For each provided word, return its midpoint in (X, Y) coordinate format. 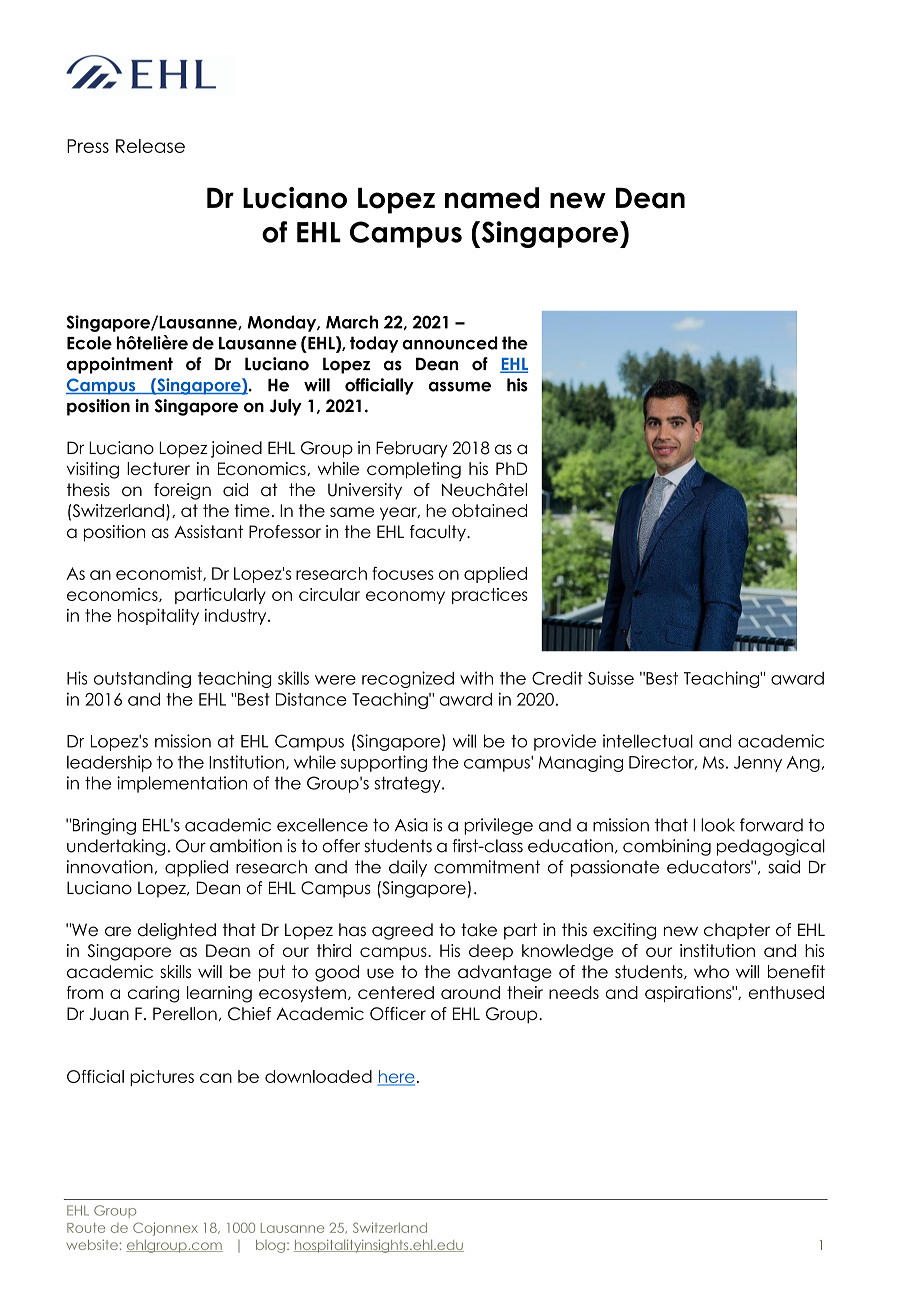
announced (450, 343)
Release (150, 146)
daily (408, 868)
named (492, 198)
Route (86, 1228)
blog (270, 1246)
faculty (439, 533)
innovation (110, 867)
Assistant (208, 531)
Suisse (611, 678)
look (718, 825)
